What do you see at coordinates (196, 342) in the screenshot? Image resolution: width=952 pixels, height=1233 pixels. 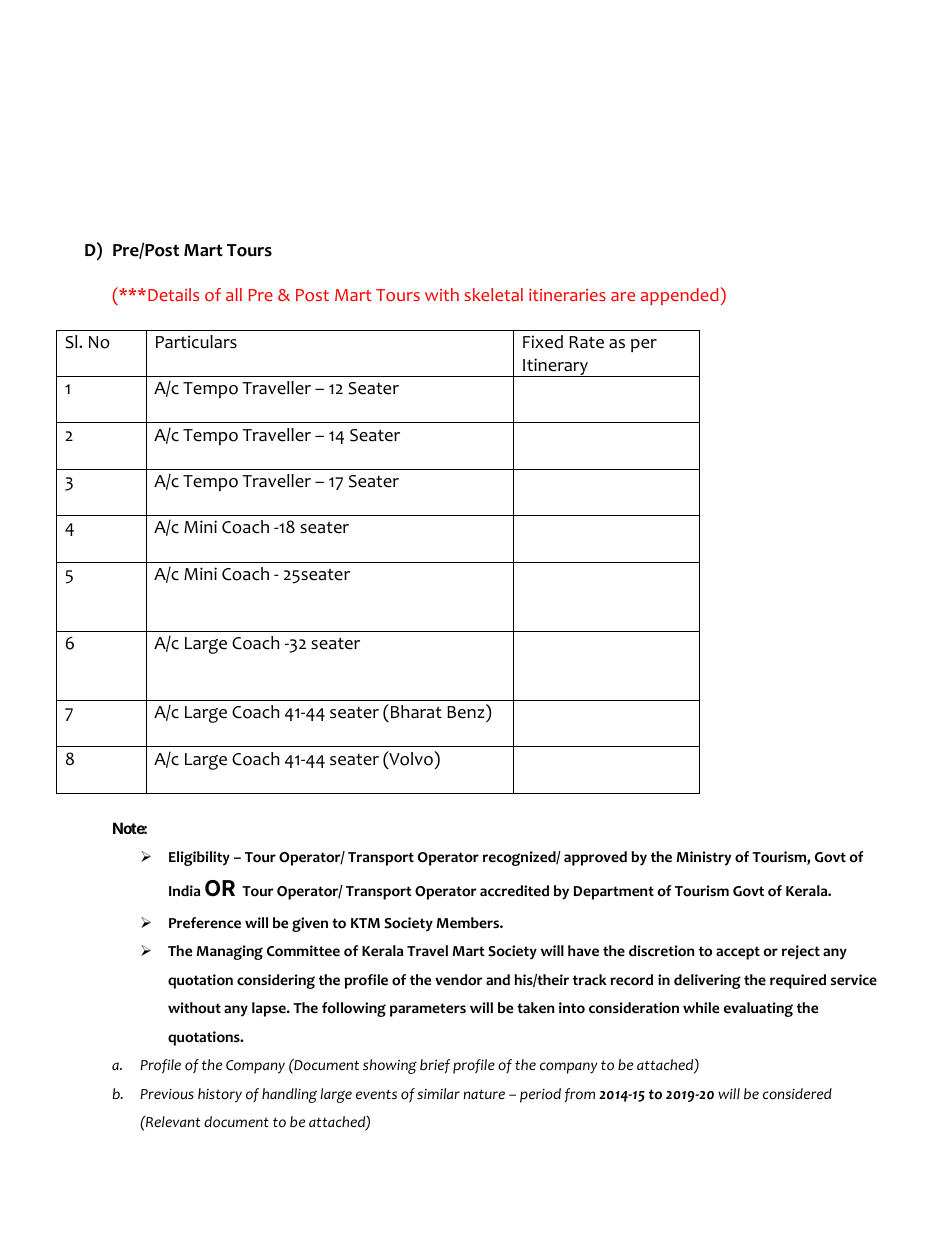 I see `Particulars` at bounding box center [196, 342].
